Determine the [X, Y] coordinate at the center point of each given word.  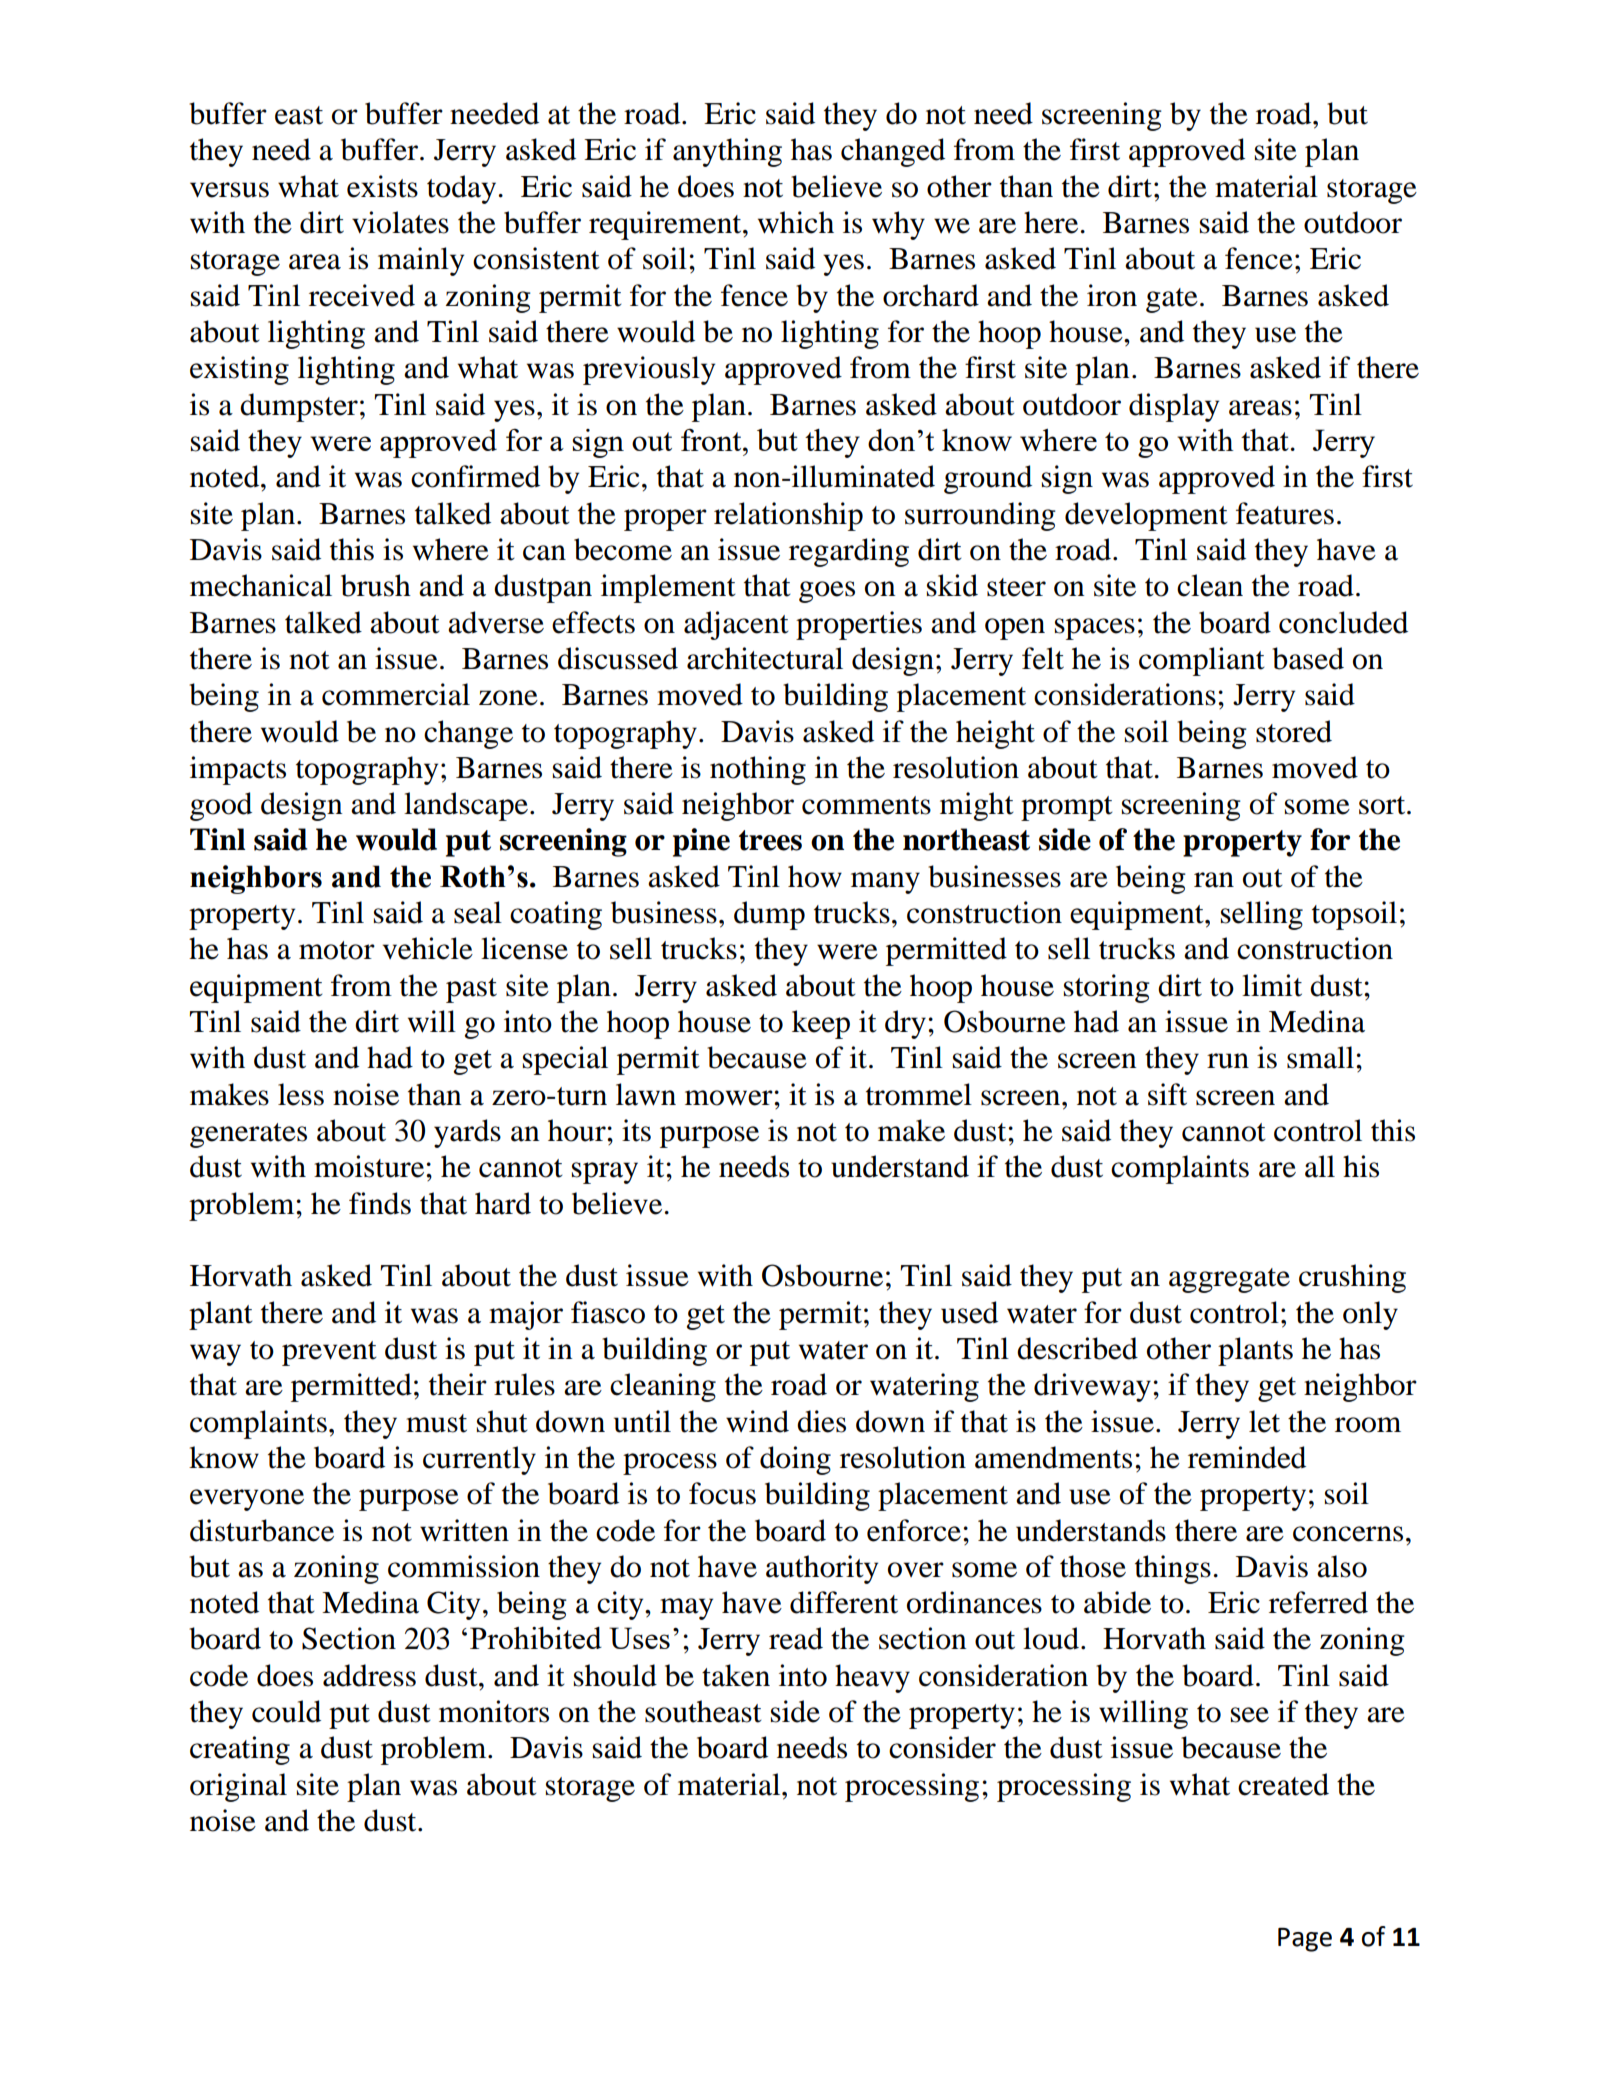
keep [821, 1024]
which [796, 222]
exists [382, 186]
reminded [1247, 1457]
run [1228, 1061]
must [436, 1423]
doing [795, 1460]
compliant [1202, 661]
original [238, 1787]
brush [376, 585]
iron [1112, 295]
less [301, 1094]
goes [827, 592]
